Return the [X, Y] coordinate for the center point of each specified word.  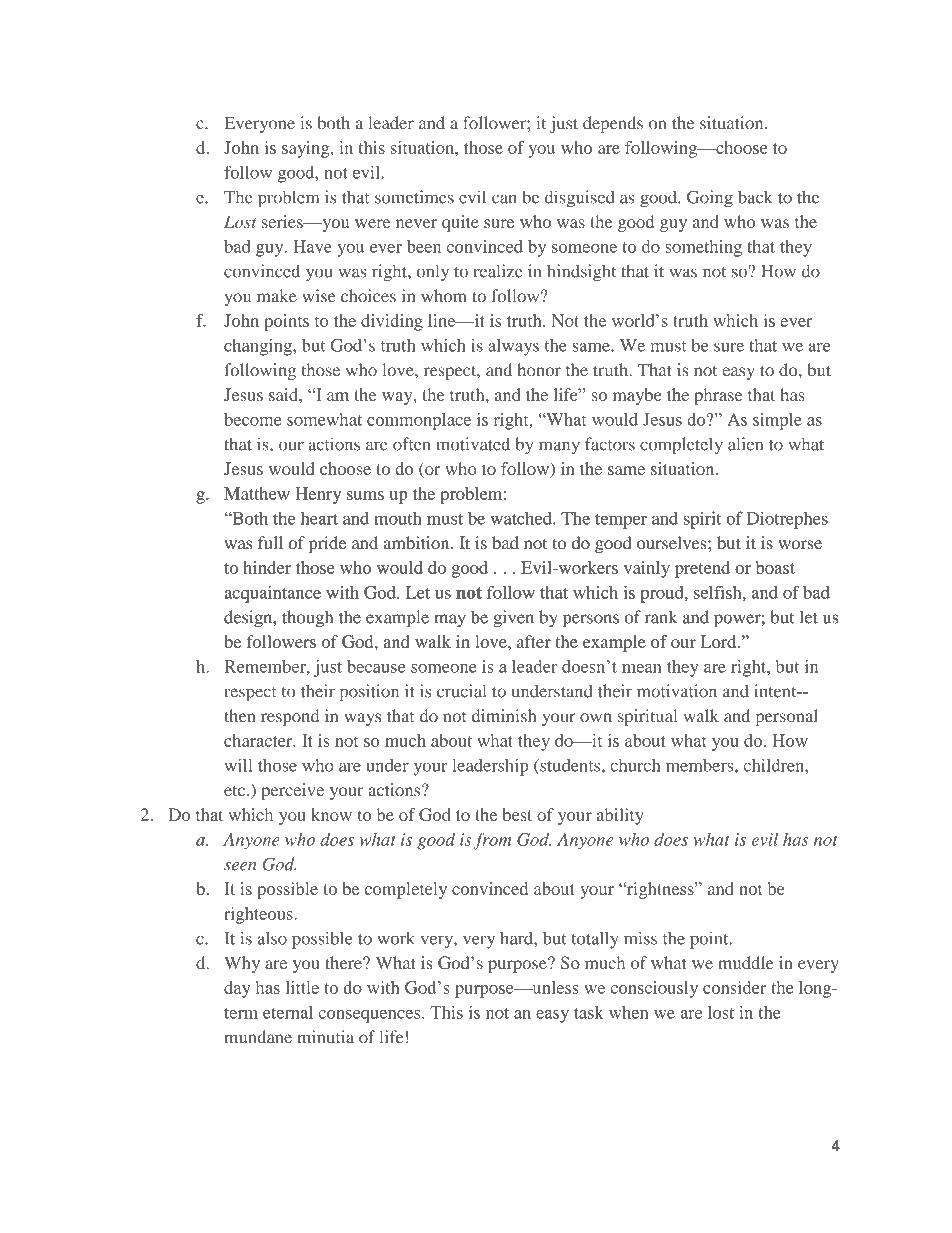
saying [307, 149]
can [504, 199]
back [755, 197]
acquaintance [272, 594]
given [513, 619]
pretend [702, 569]
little [302, 987]
